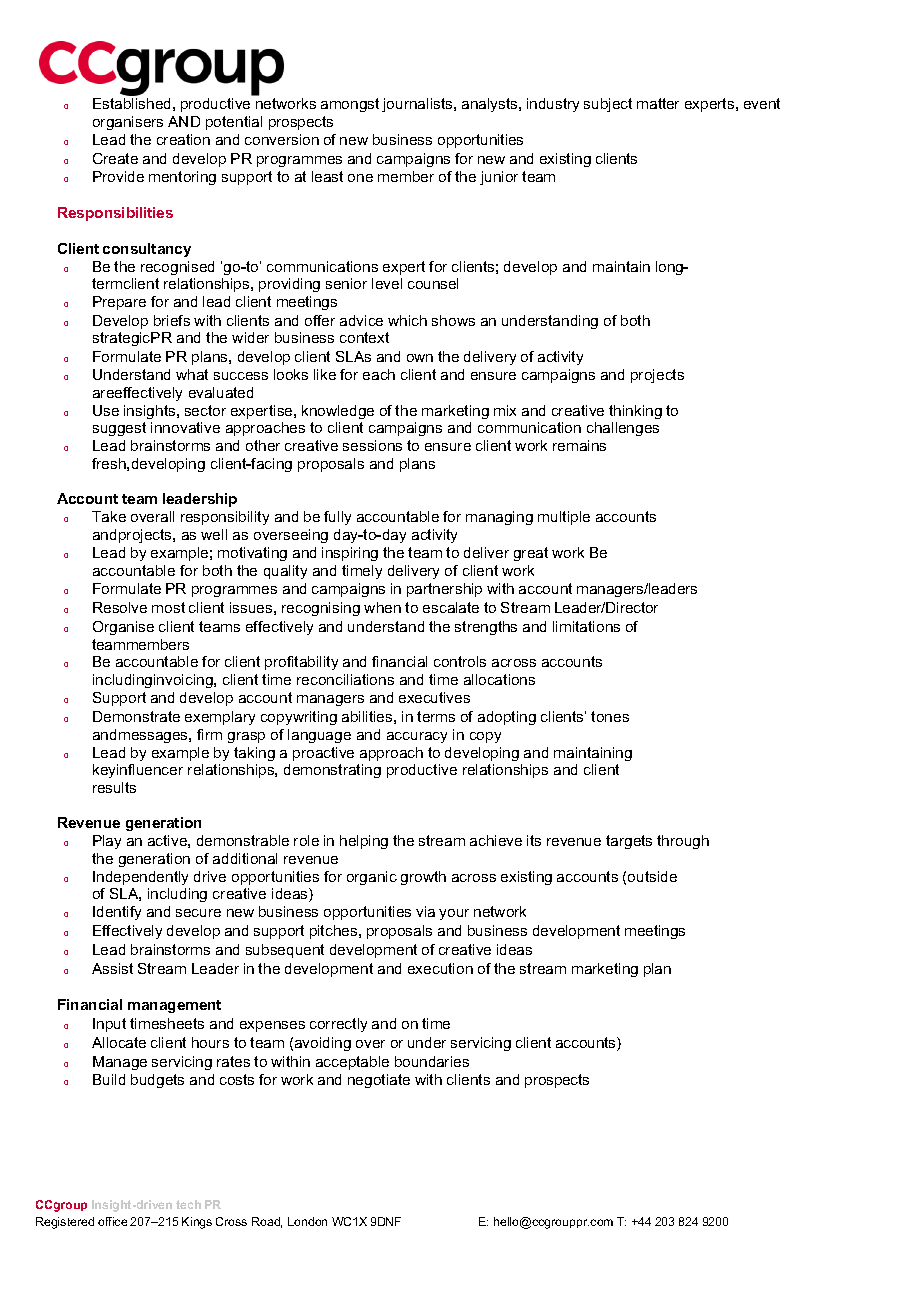 The height and width of the document is (1307, 924). Describe the element at coordinates (188, 1204) in the document. I see `tech` at that location.
